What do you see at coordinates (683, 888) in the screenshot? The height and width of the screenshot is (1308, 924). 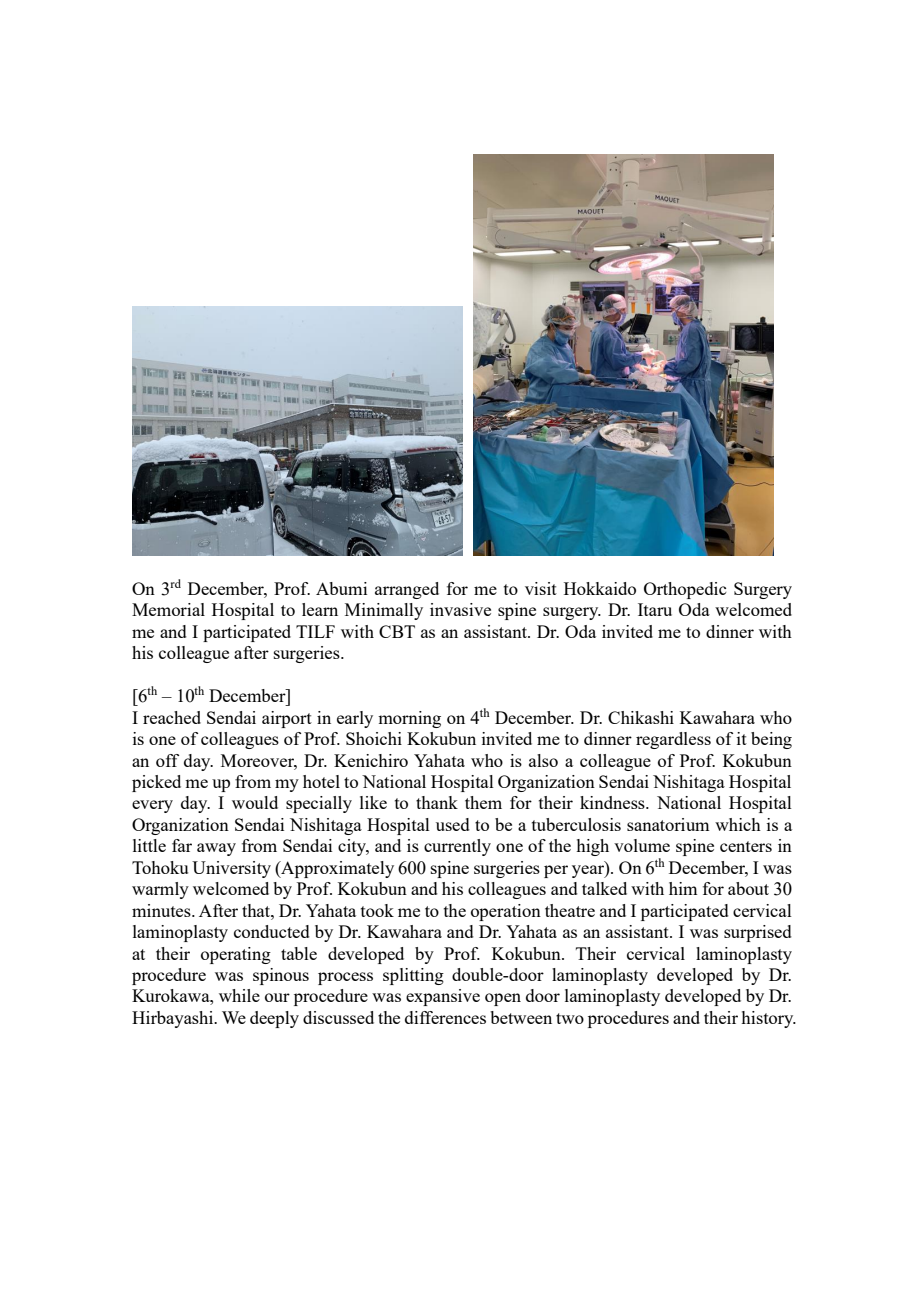 I see `him` at bounding box center [683, 888].
